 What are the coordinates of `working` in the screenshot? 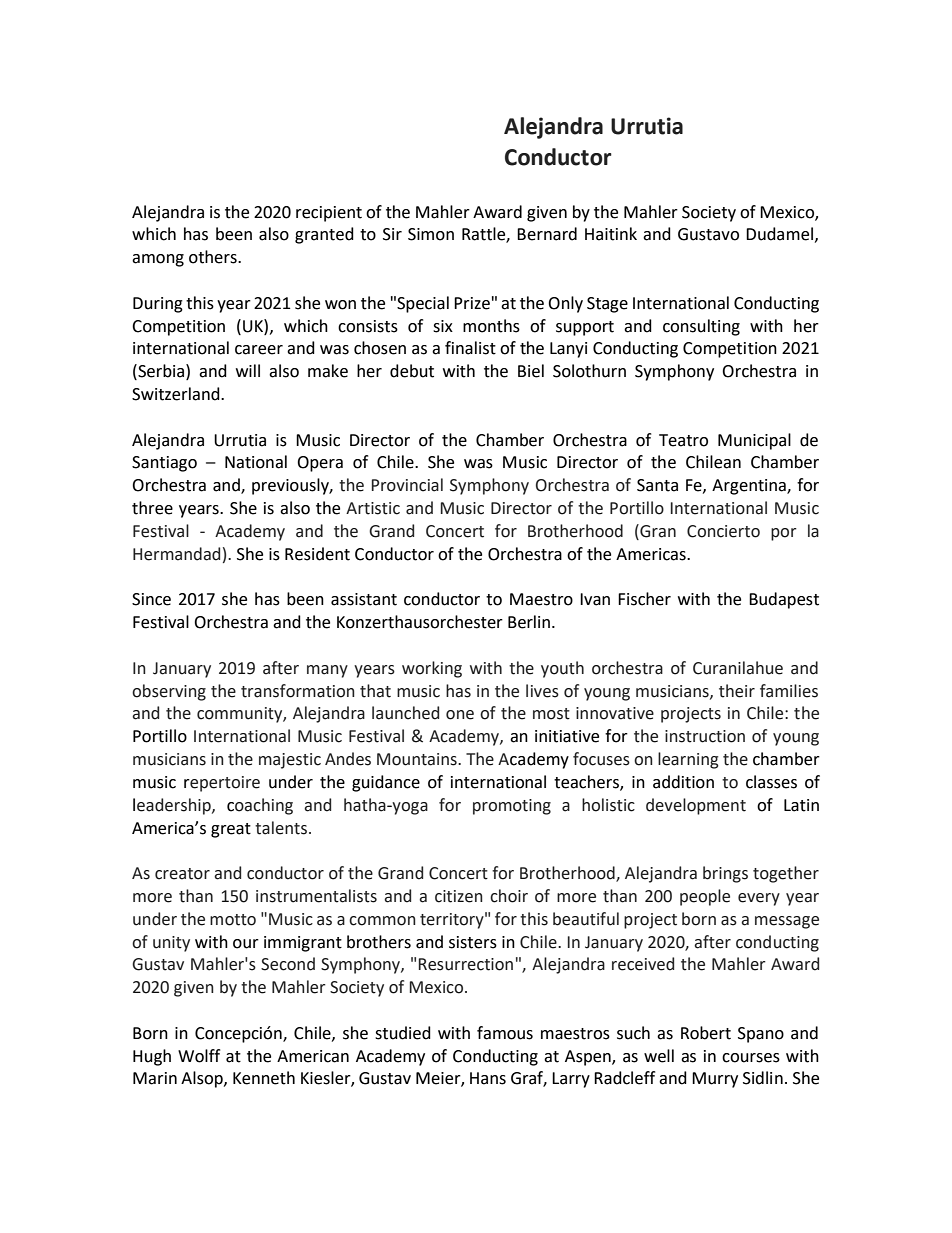 It's located at (432, 669).
